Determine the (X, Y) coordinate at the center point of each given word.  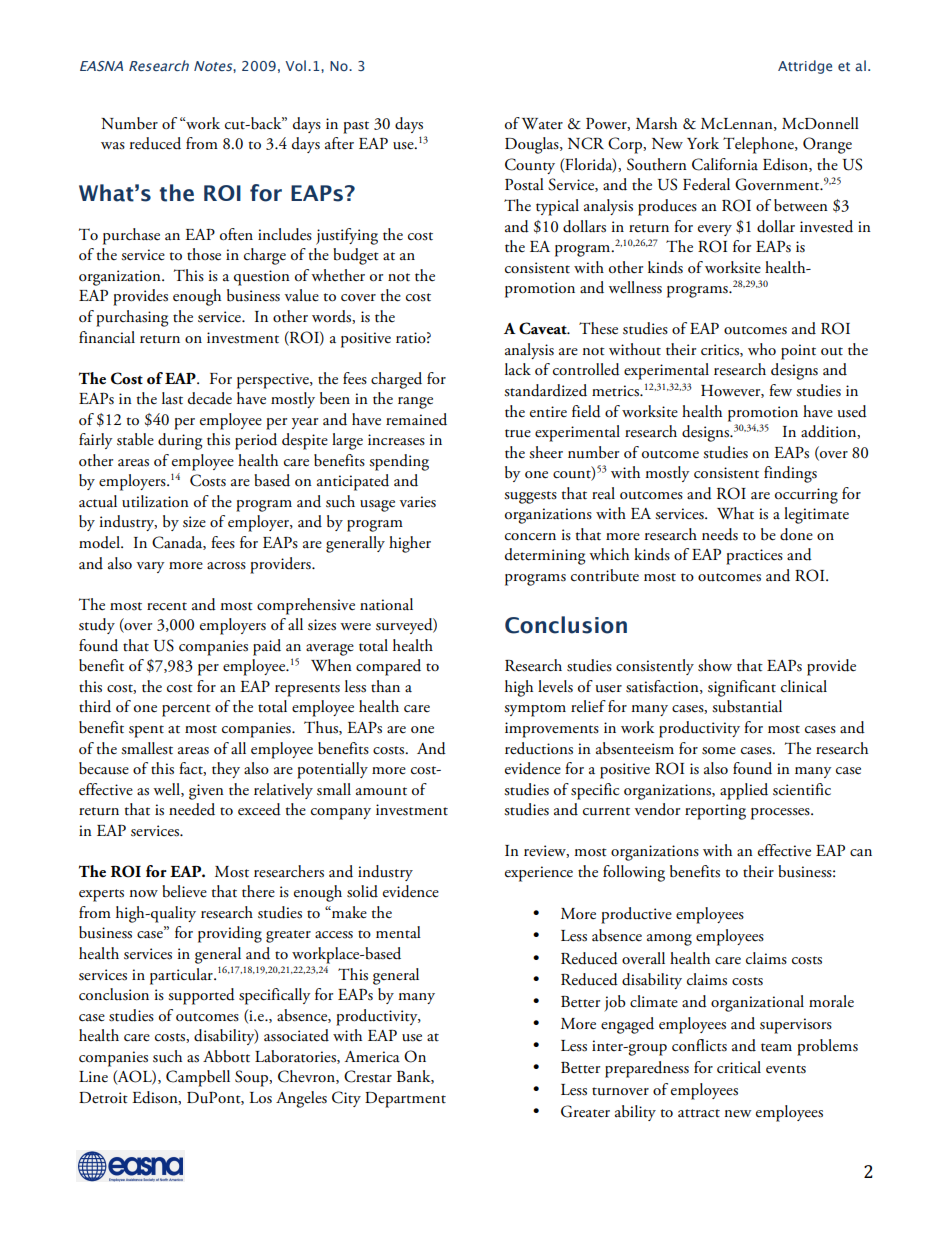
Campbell (198, 1078)
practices (754, 557)
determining (545, 556)
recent (167, 606)
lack (518, 369)
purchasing (132, 318)
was (113, 146)
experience (539, 874)
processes (781, 814)
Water (542, 124)
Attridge (805, 67)
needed (192, 809)
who (762, 349)
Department (405, 1100)
